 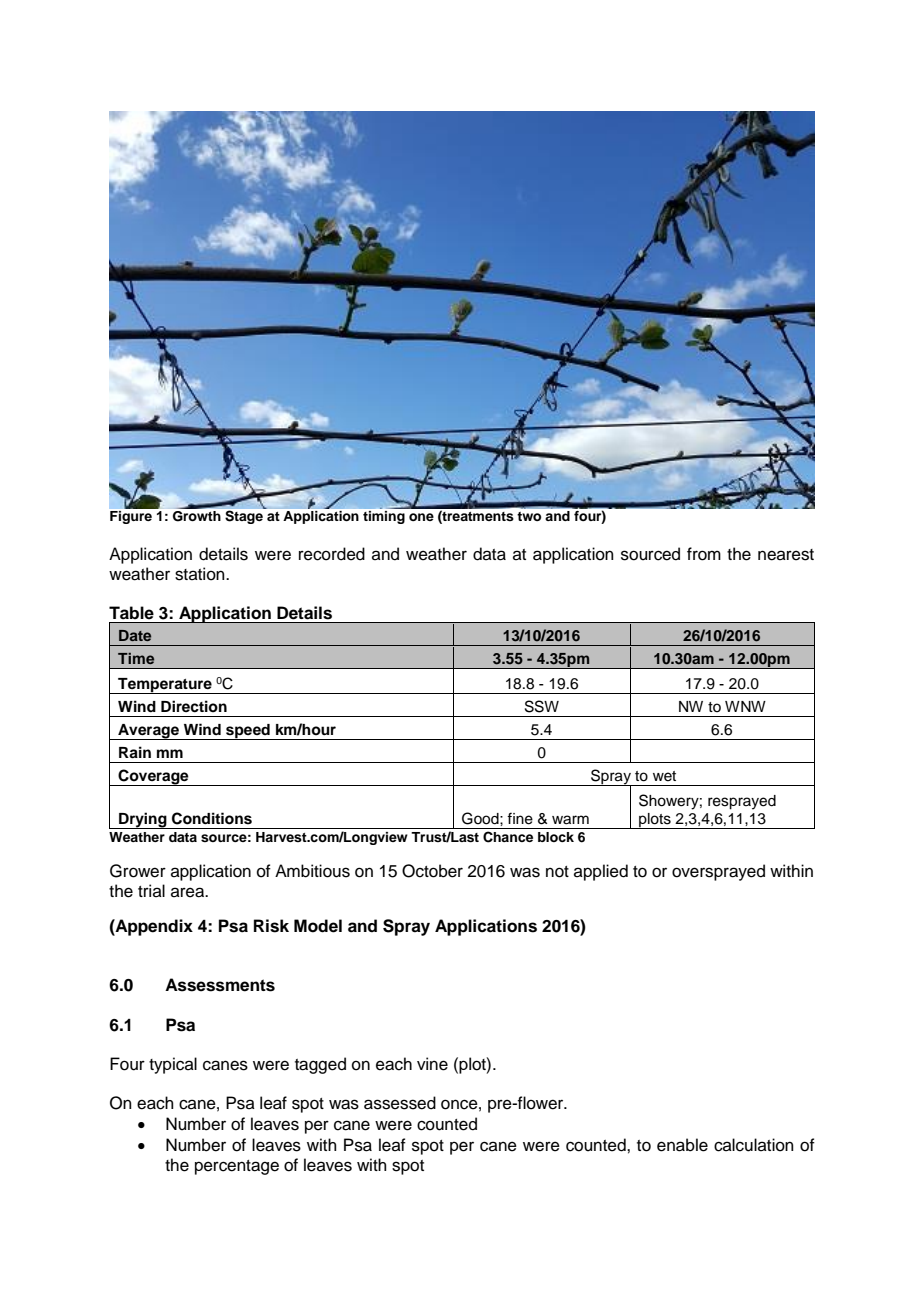 What do you see at coordinates (400, 1103) in the image?
I see `assessed` at bounding box center [400, 1103].
